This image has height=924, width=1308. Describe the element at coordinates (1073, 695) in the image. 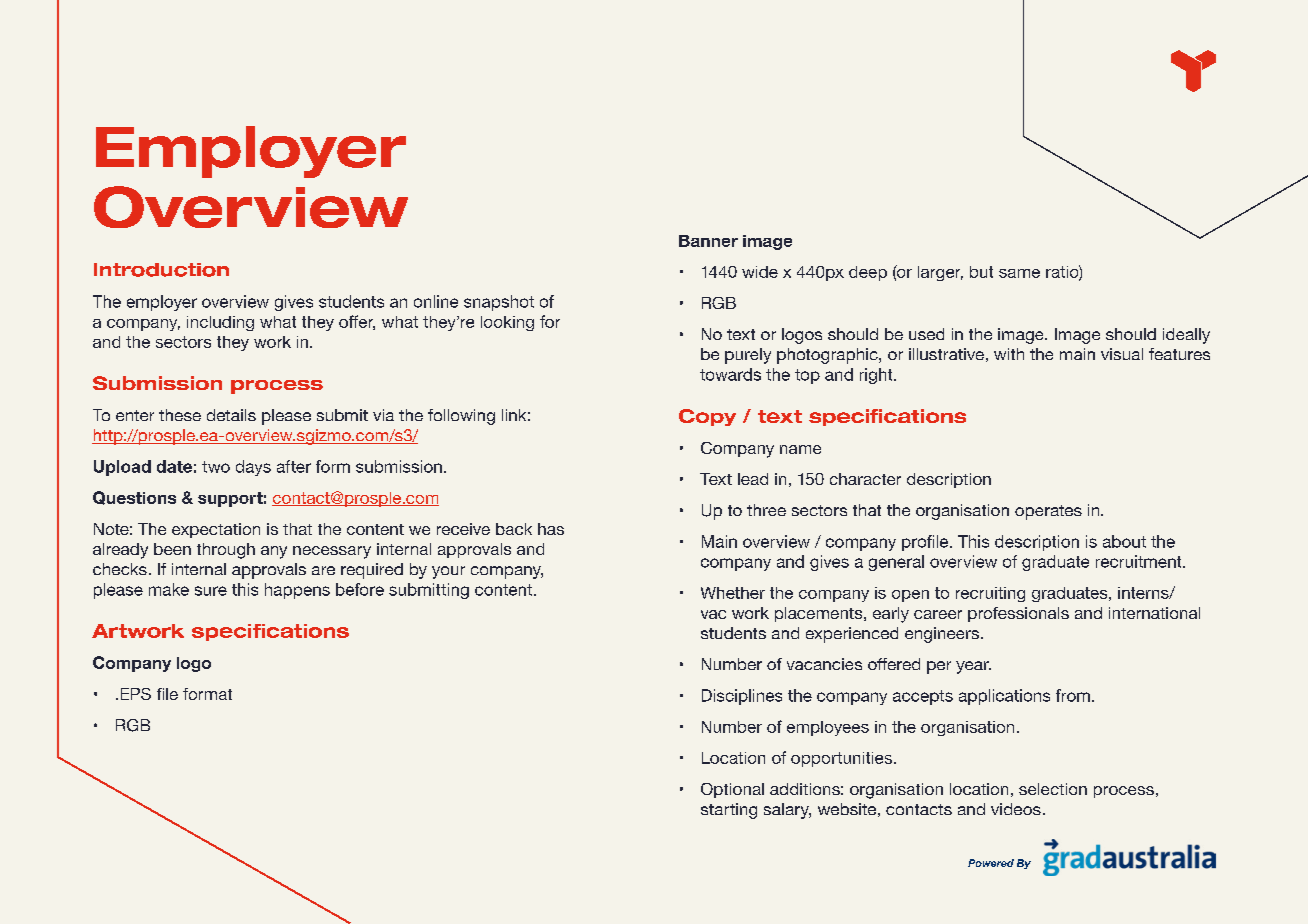

I see `from` at that location.
